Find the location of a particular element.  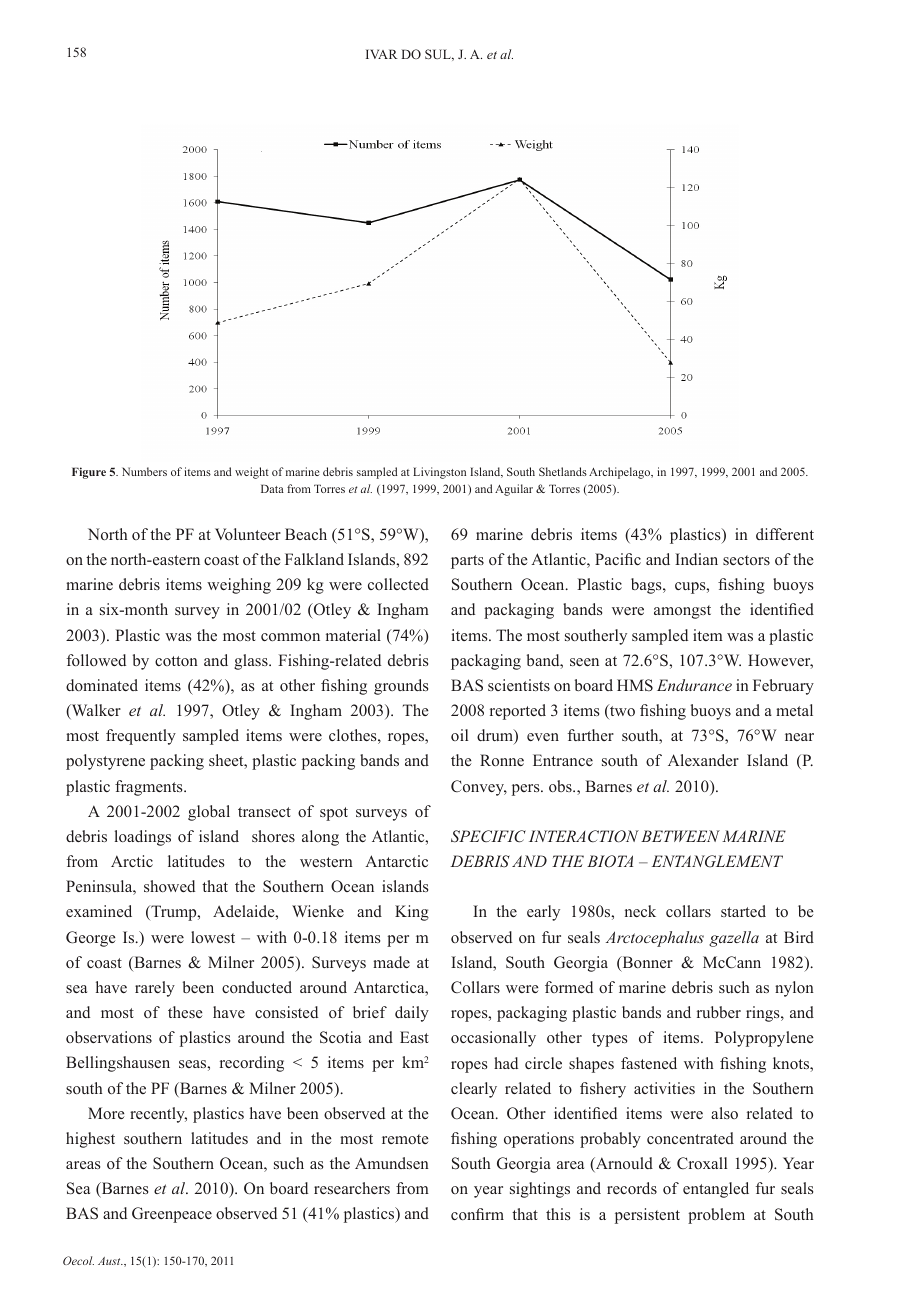

IVAR is located at coordinates (382, 54).
